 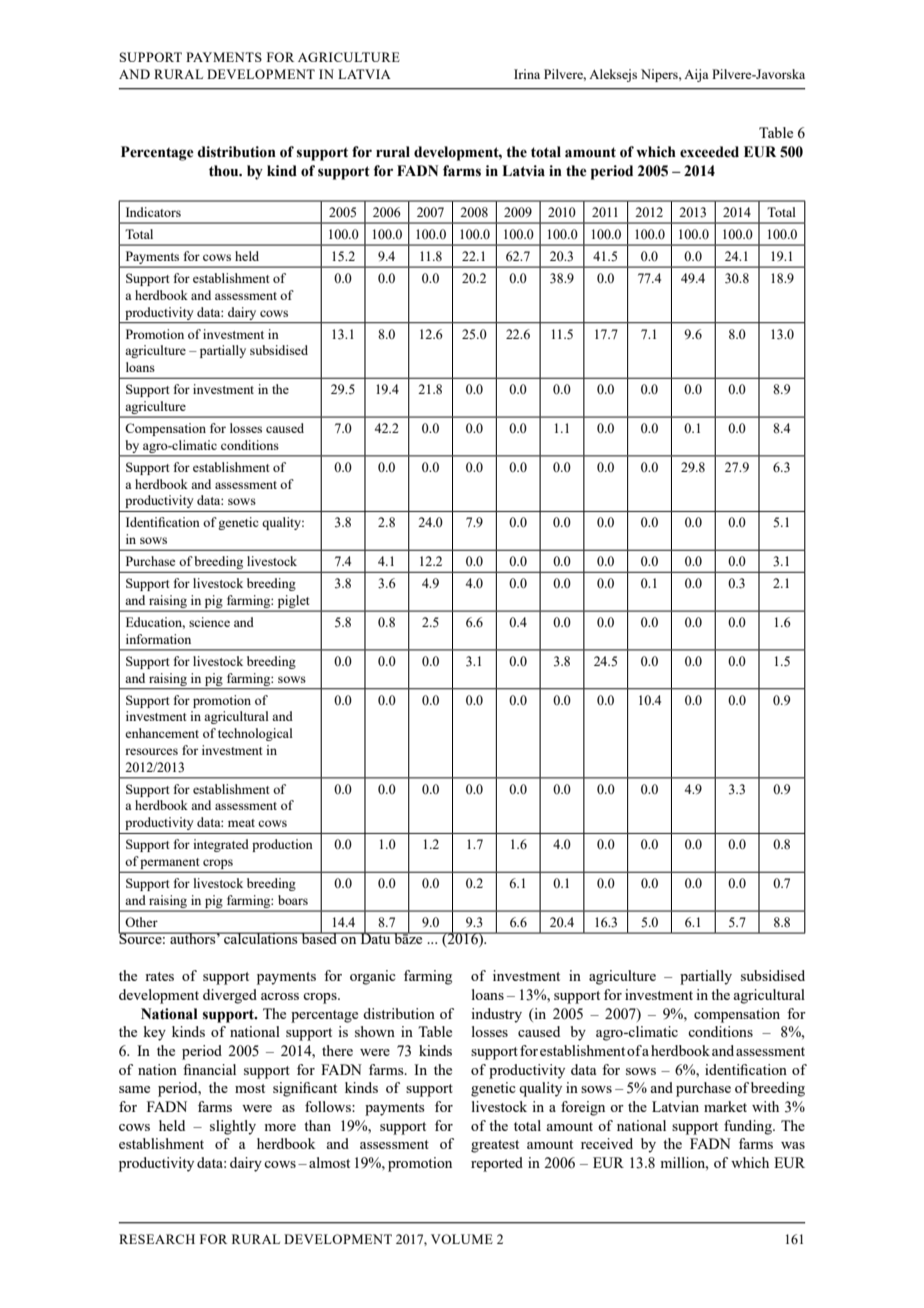 I want to click on RESEARCH, so click(x=157, y=1239).
